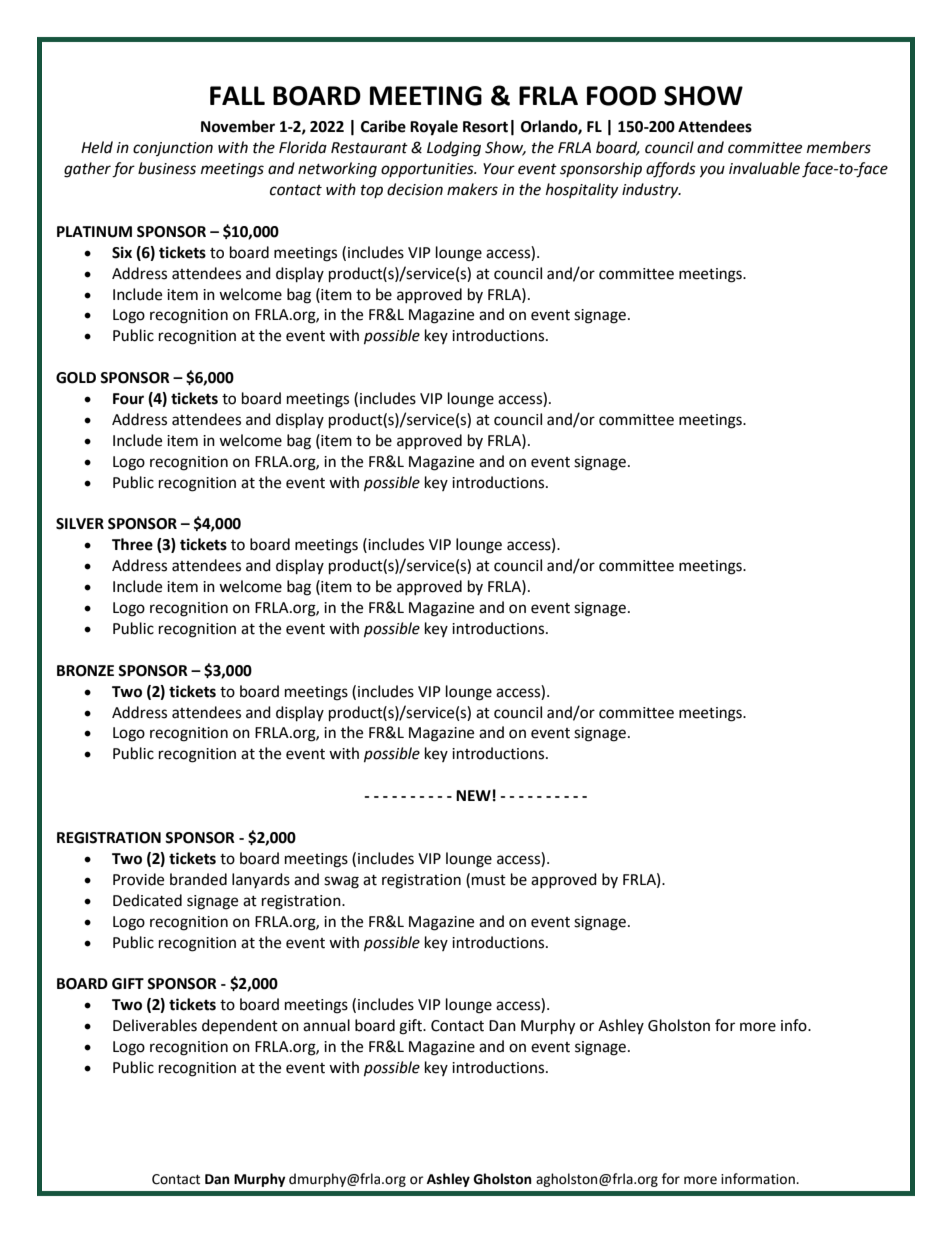 This page has width=952, height=1233. Describe the element at coordinates (128, 399) in the page. I see `Four` at that location.
